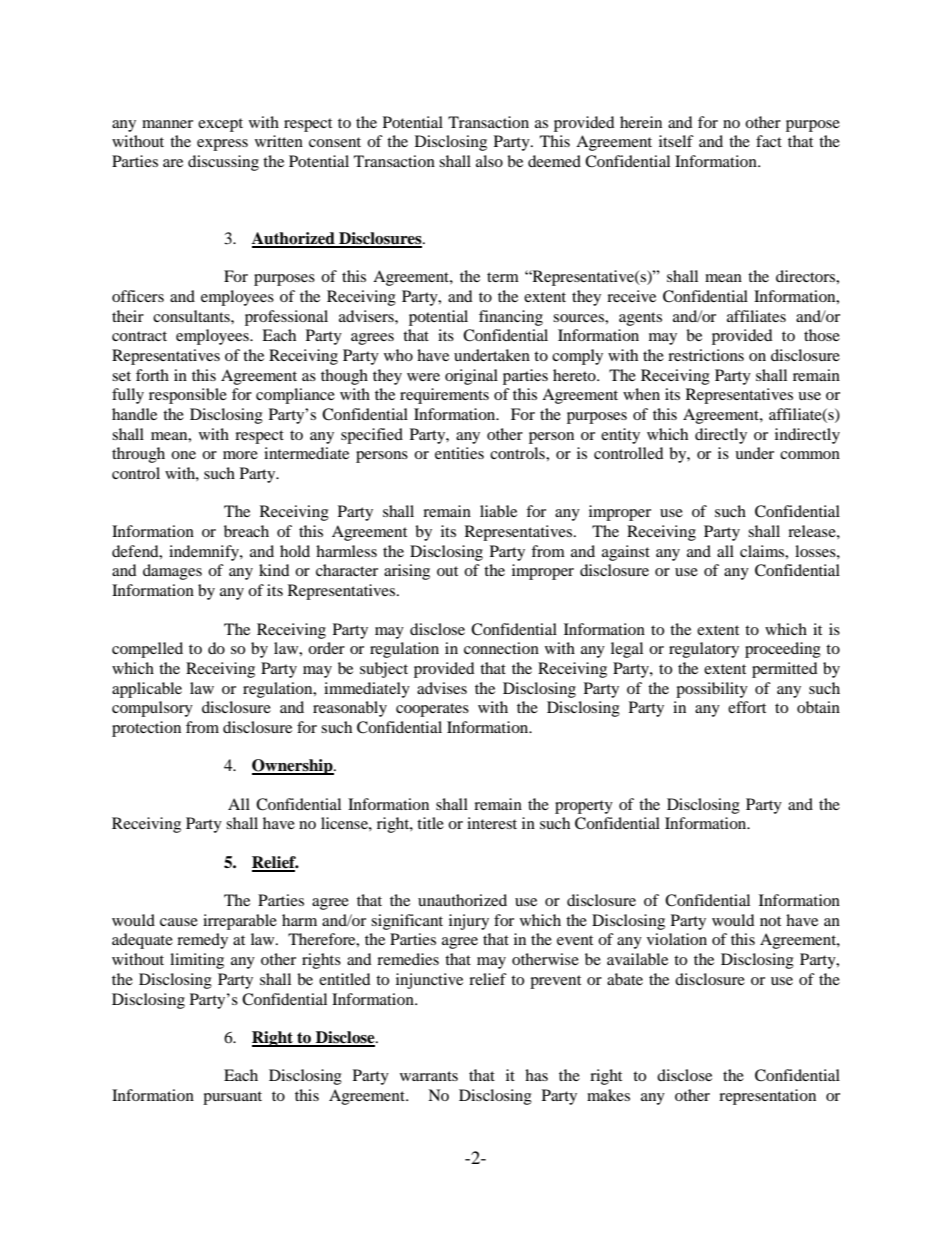 This image has width=952, height=1233. I want to click on warrants, so click(429, 1076).
